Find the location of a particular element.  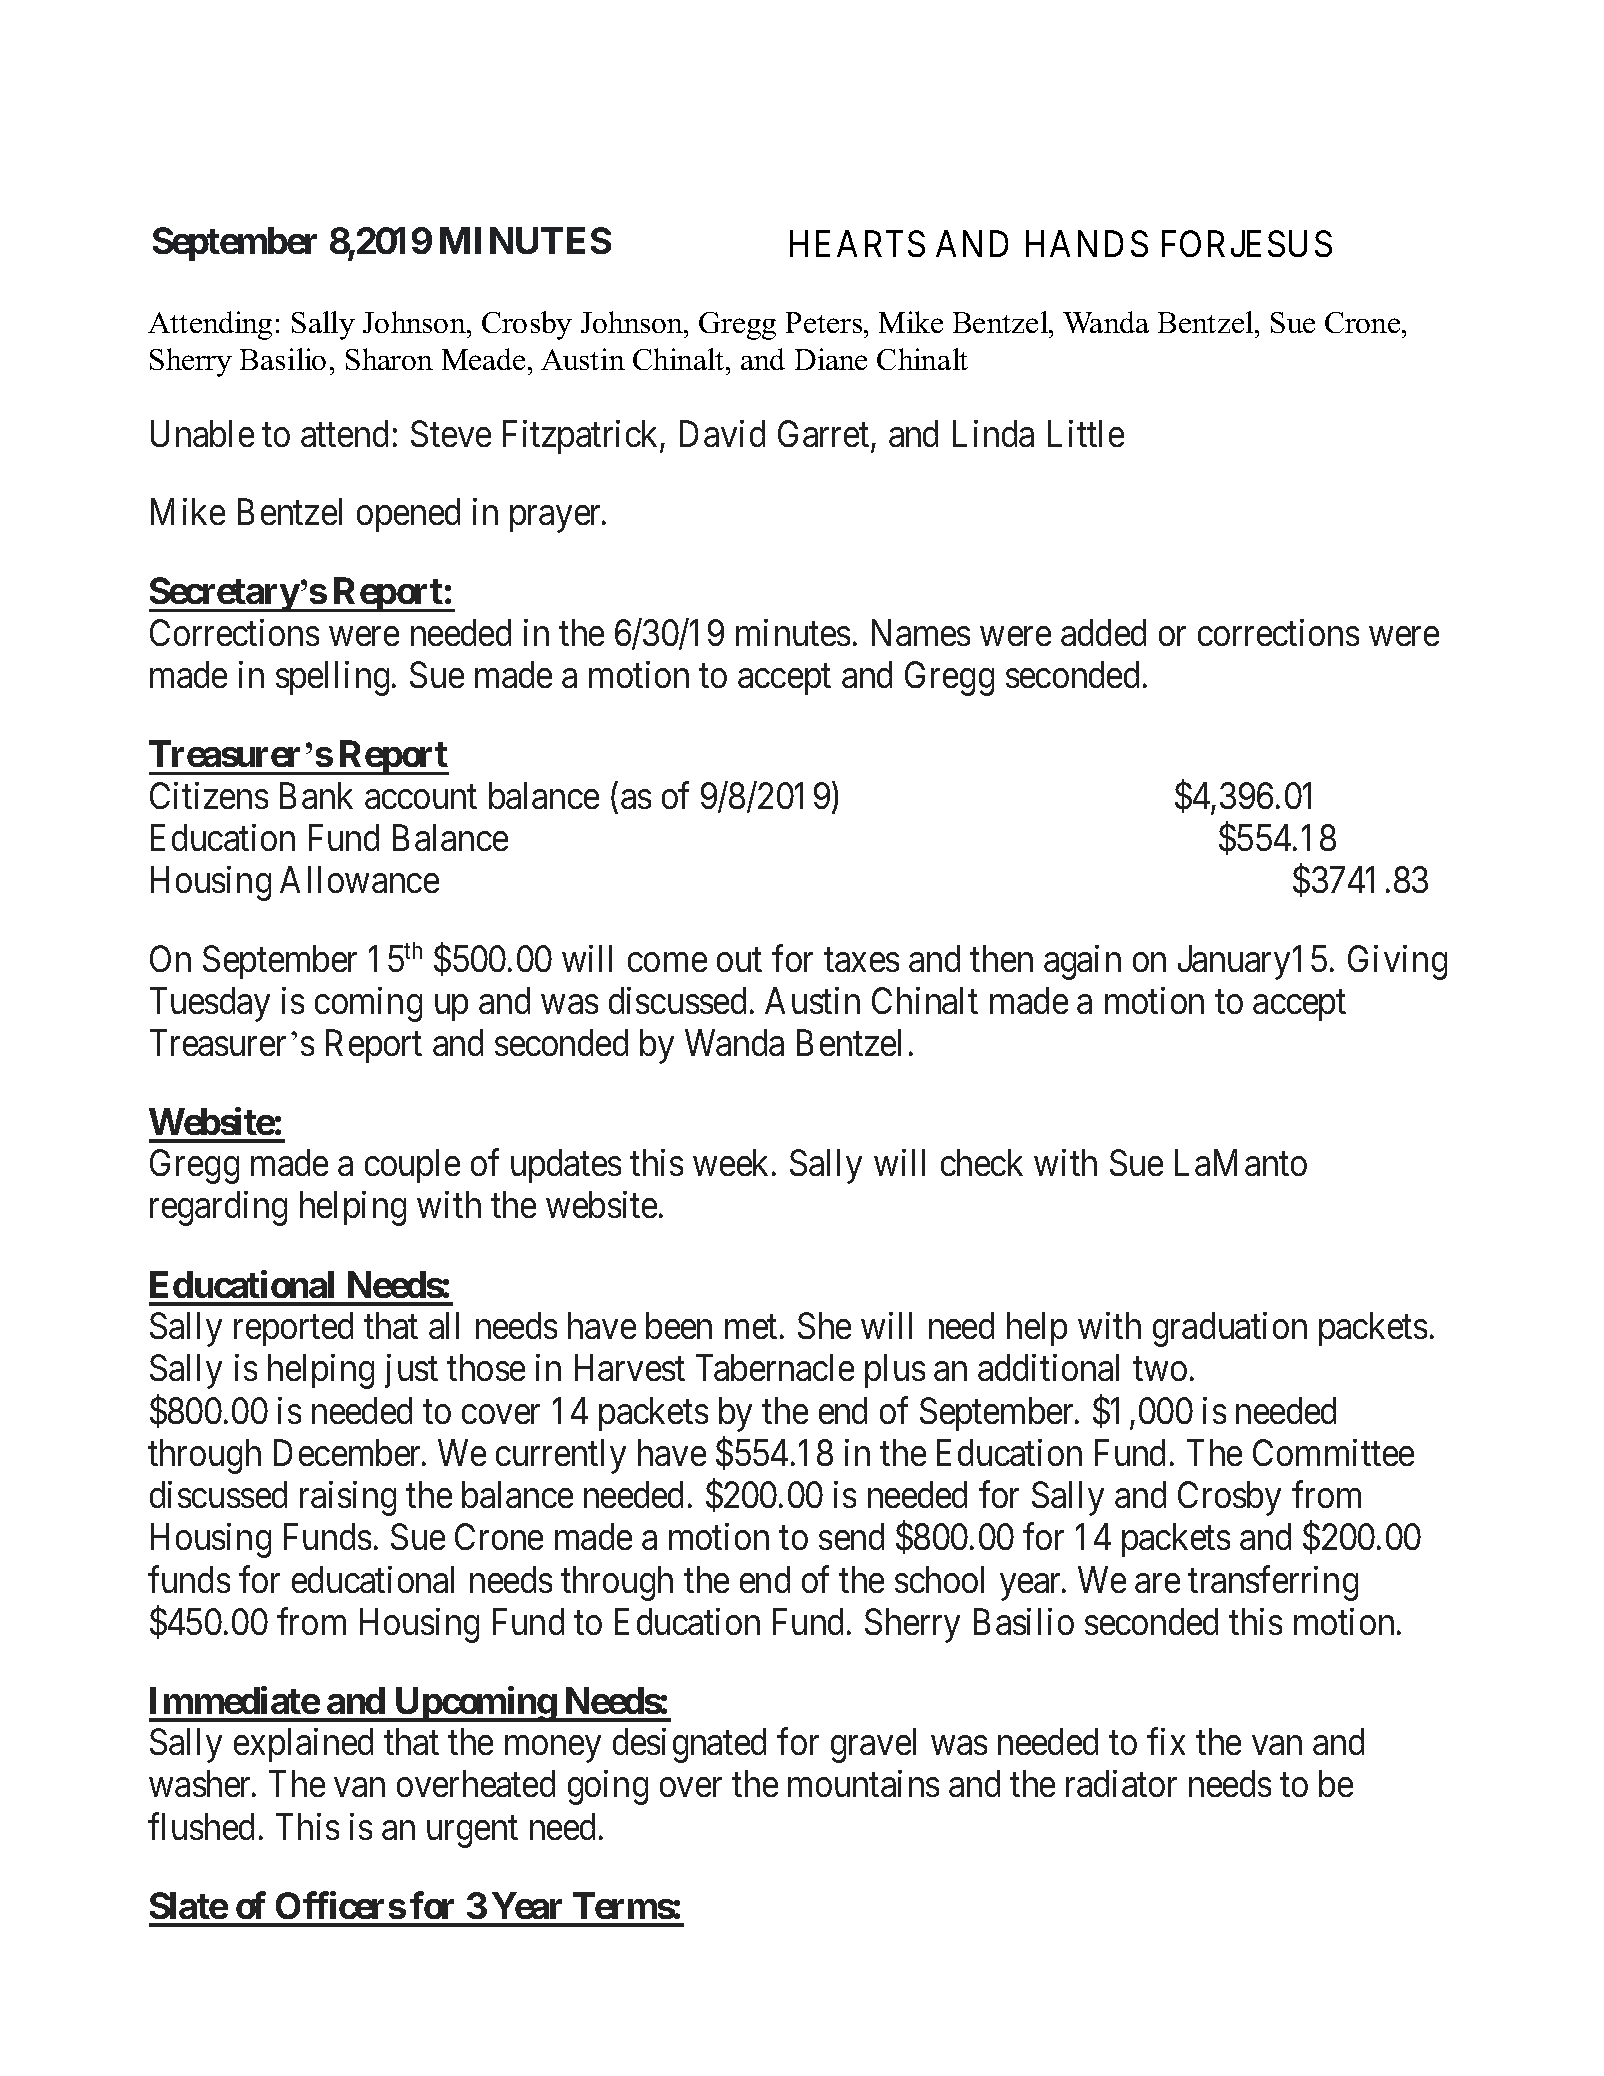

mountains is located at coordinates (863, 1783).
